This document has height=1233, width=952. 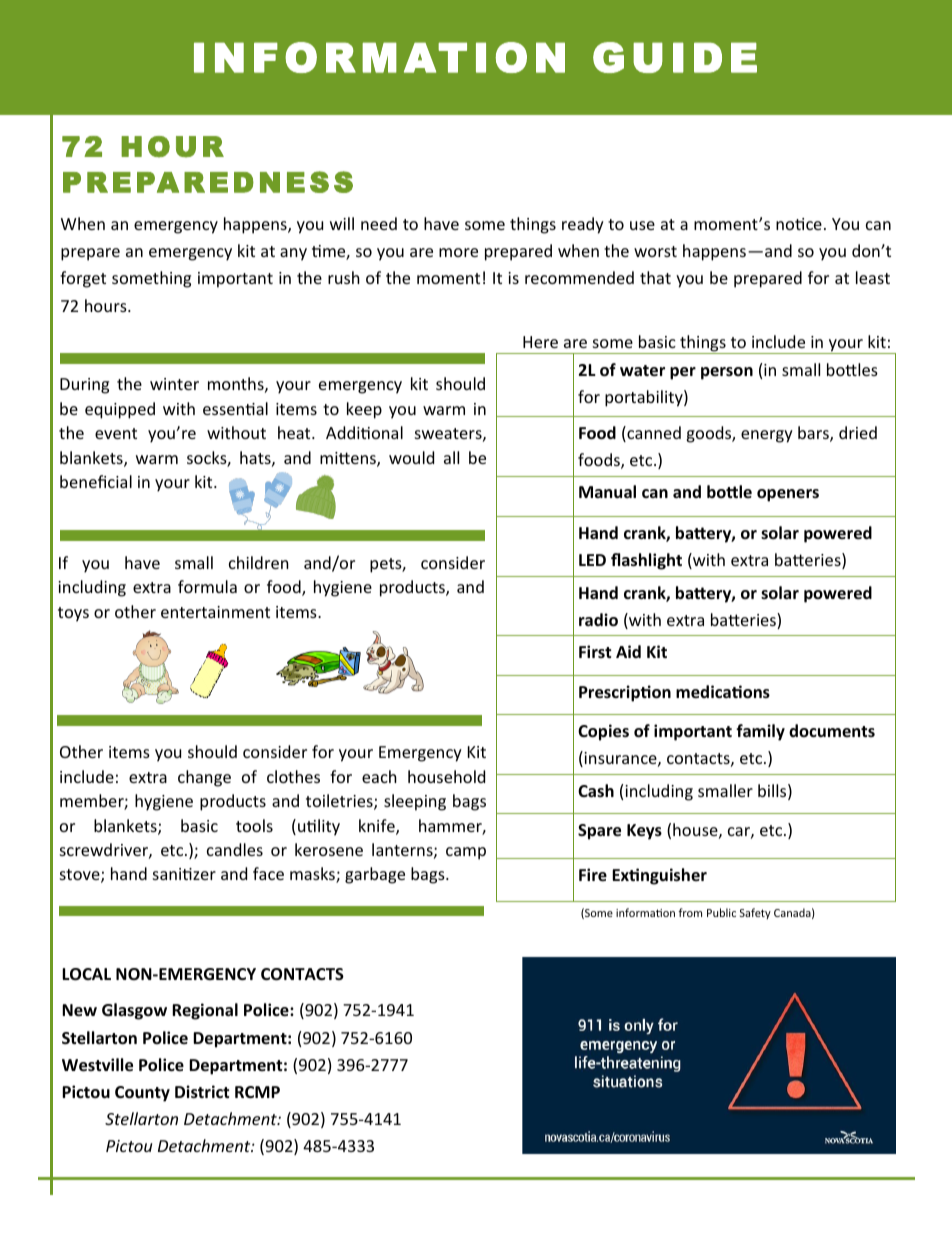 I want to click on Safety, so click(x=755, y=913).
